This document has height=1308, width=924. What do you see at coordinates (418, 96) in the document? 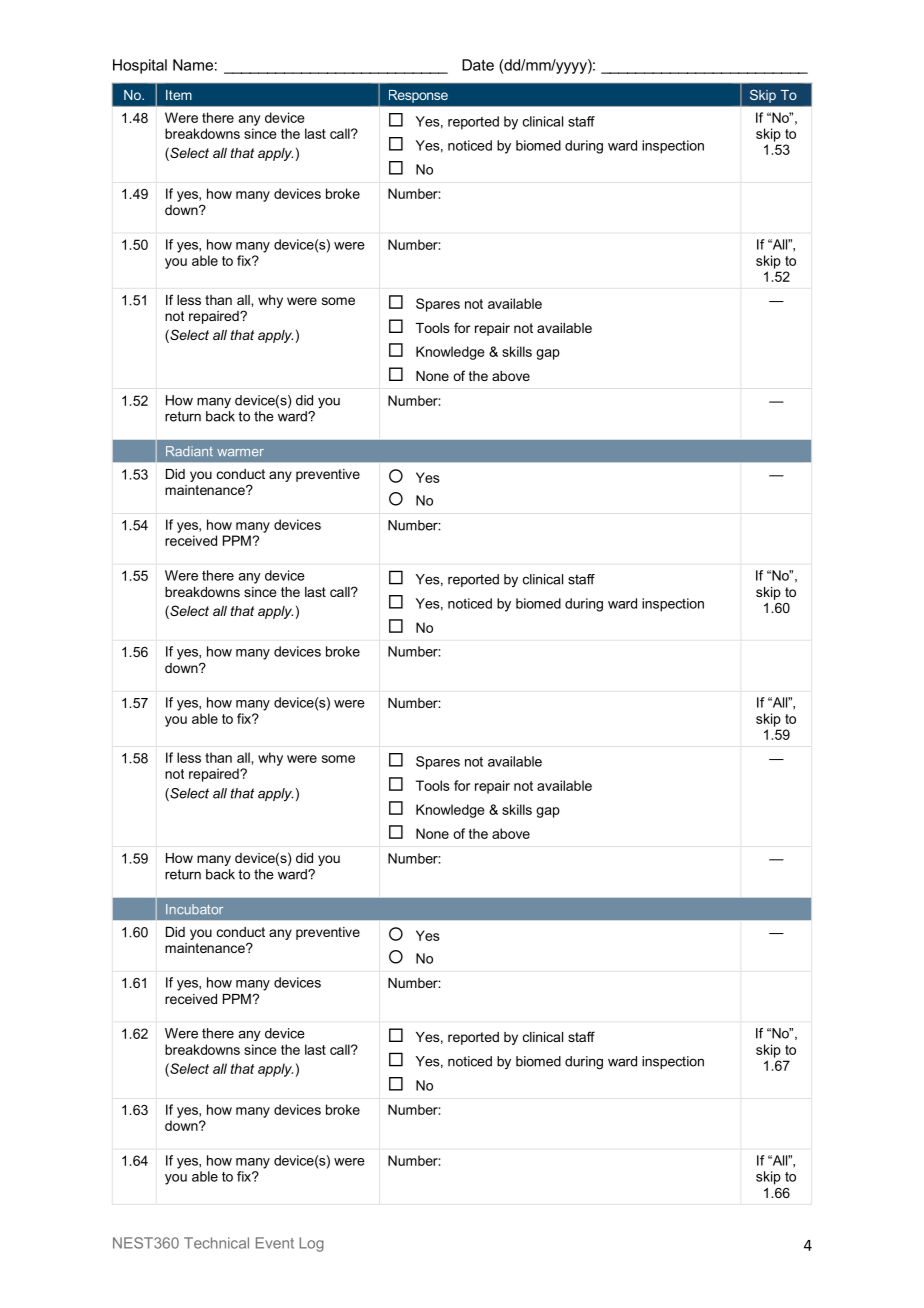
I see `Response` at bounding box center [418, 96].
